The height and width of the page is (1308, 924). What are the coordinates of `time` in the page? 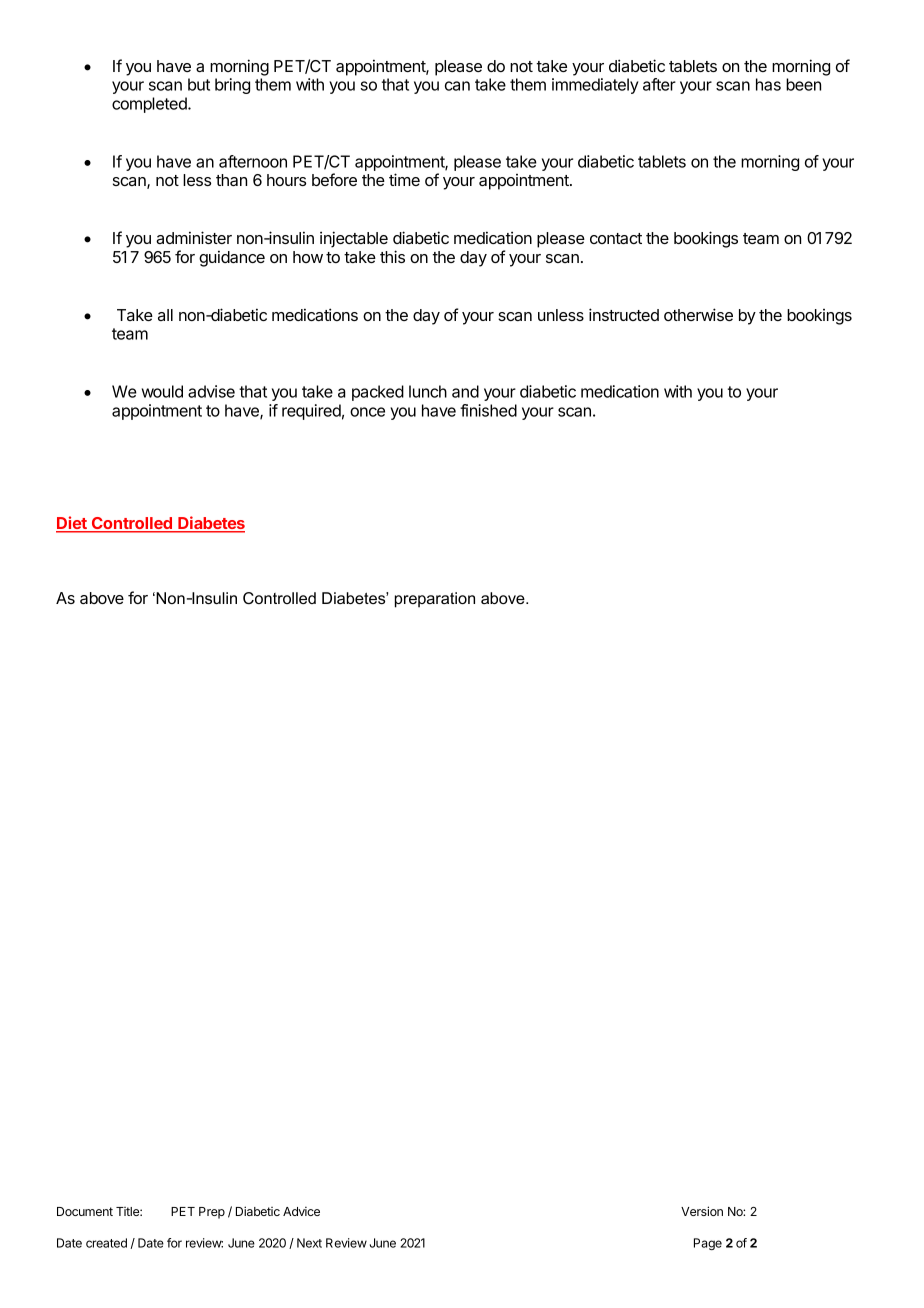 It's located at (404, 179).
